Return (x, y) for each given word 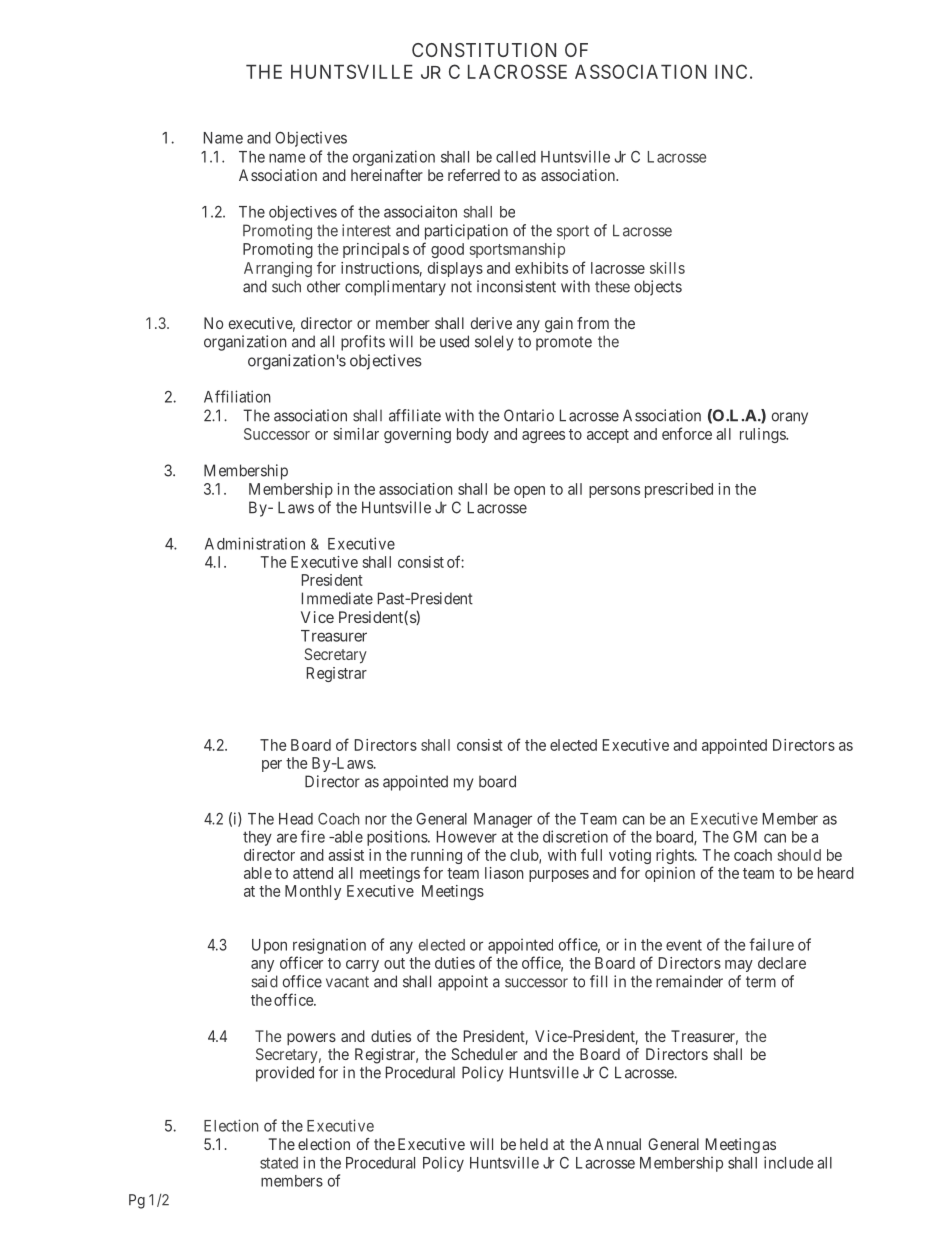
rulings (763, 435)
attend (313, 873)
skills (667, 268)
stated (279, 1163)
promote (564, 343)
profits (363, 343)
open (529, 492)
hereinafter (387, 175)
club (525, 856)
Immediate (337, 598)
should (799, 855)
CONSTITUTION (484, 50)
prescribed (679, 490)
